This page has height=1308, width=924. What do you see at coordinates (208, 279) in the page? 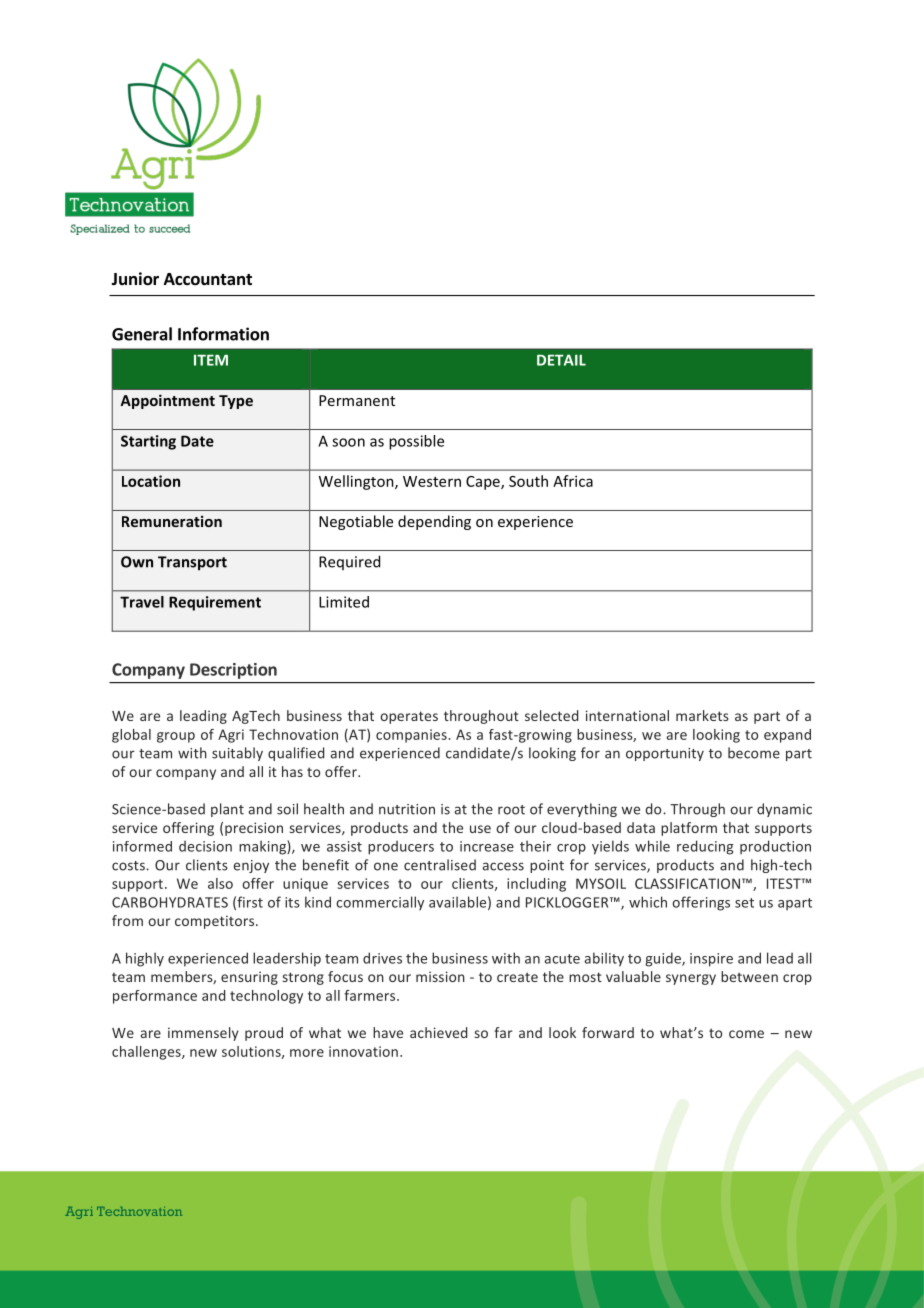
I see `Accountant` at bounding box center [208, 279].
